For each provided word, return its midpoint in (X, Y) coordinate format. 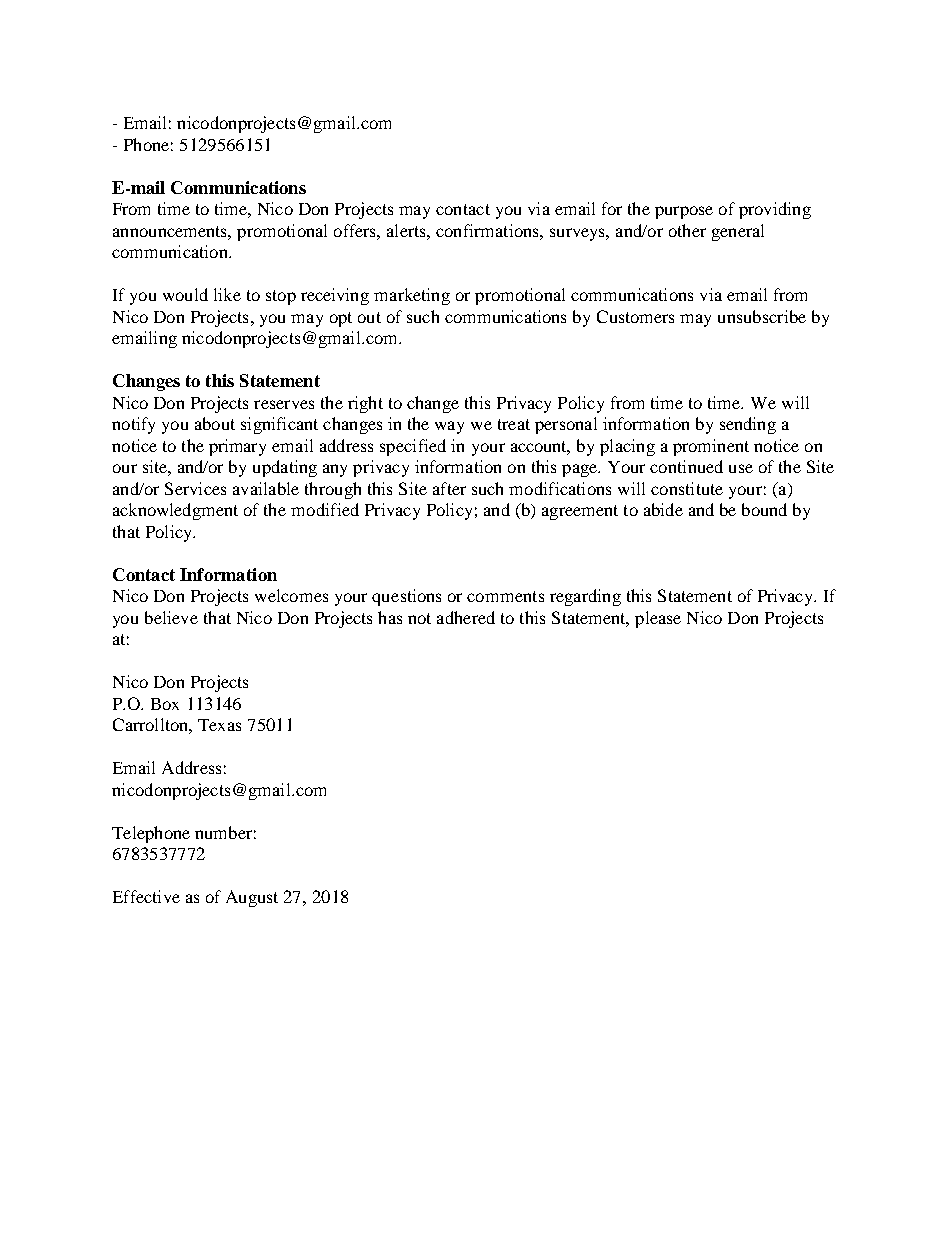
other (687, 230)
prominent (711, 447)
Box (165, 704)
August (252, 898)
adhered (466, 617)
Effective (146, 896)
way (449, 427)
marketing (412, 296)
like (227, 294)
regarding (585, 597)
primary (237, 447)
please (658, 619)
